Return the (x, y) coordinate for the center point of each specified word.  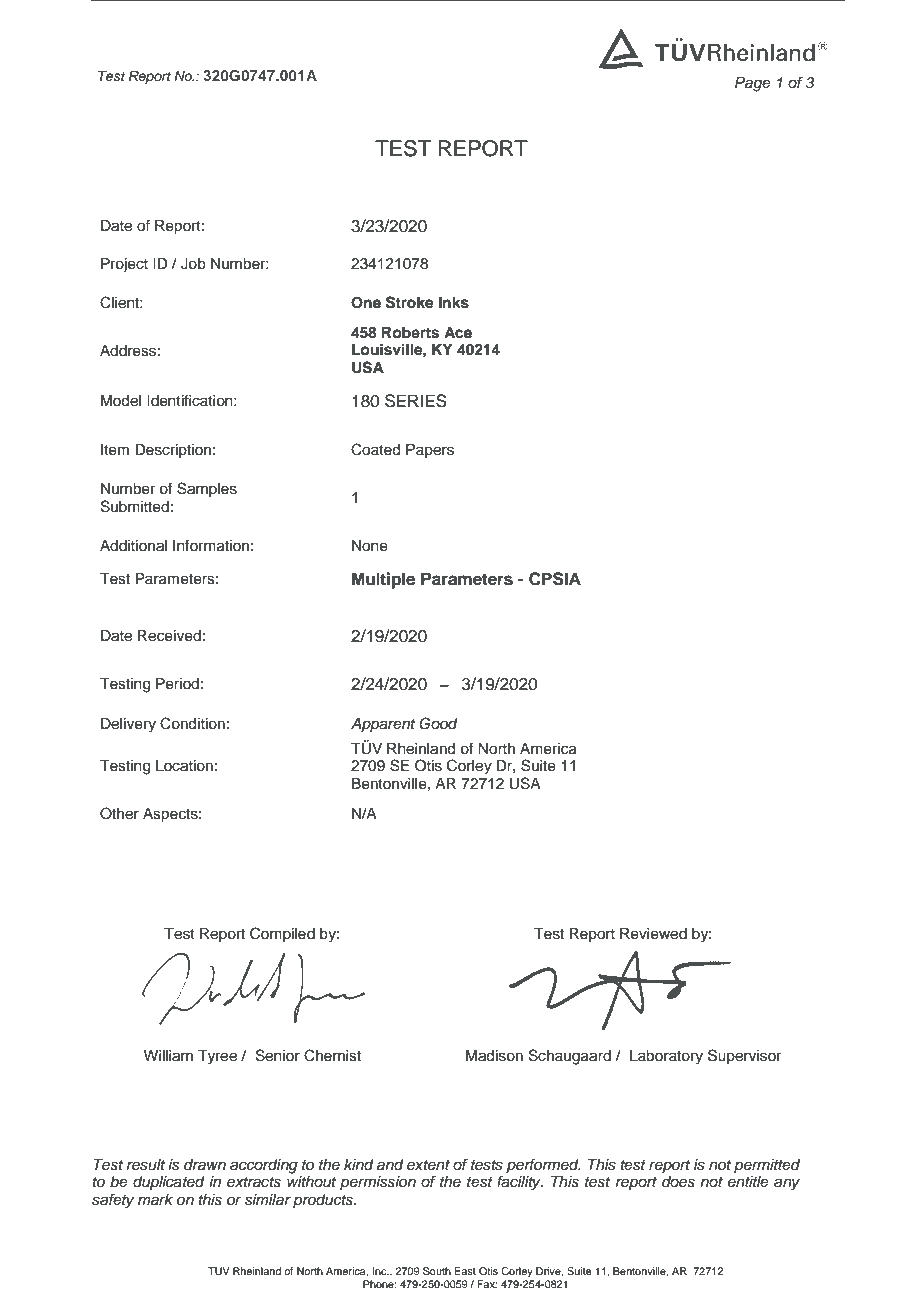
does (678, 1182)
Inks (454, 303)
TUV (219, 1271)
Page (753, 84)
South (437, 1271)
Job (193, 264)
